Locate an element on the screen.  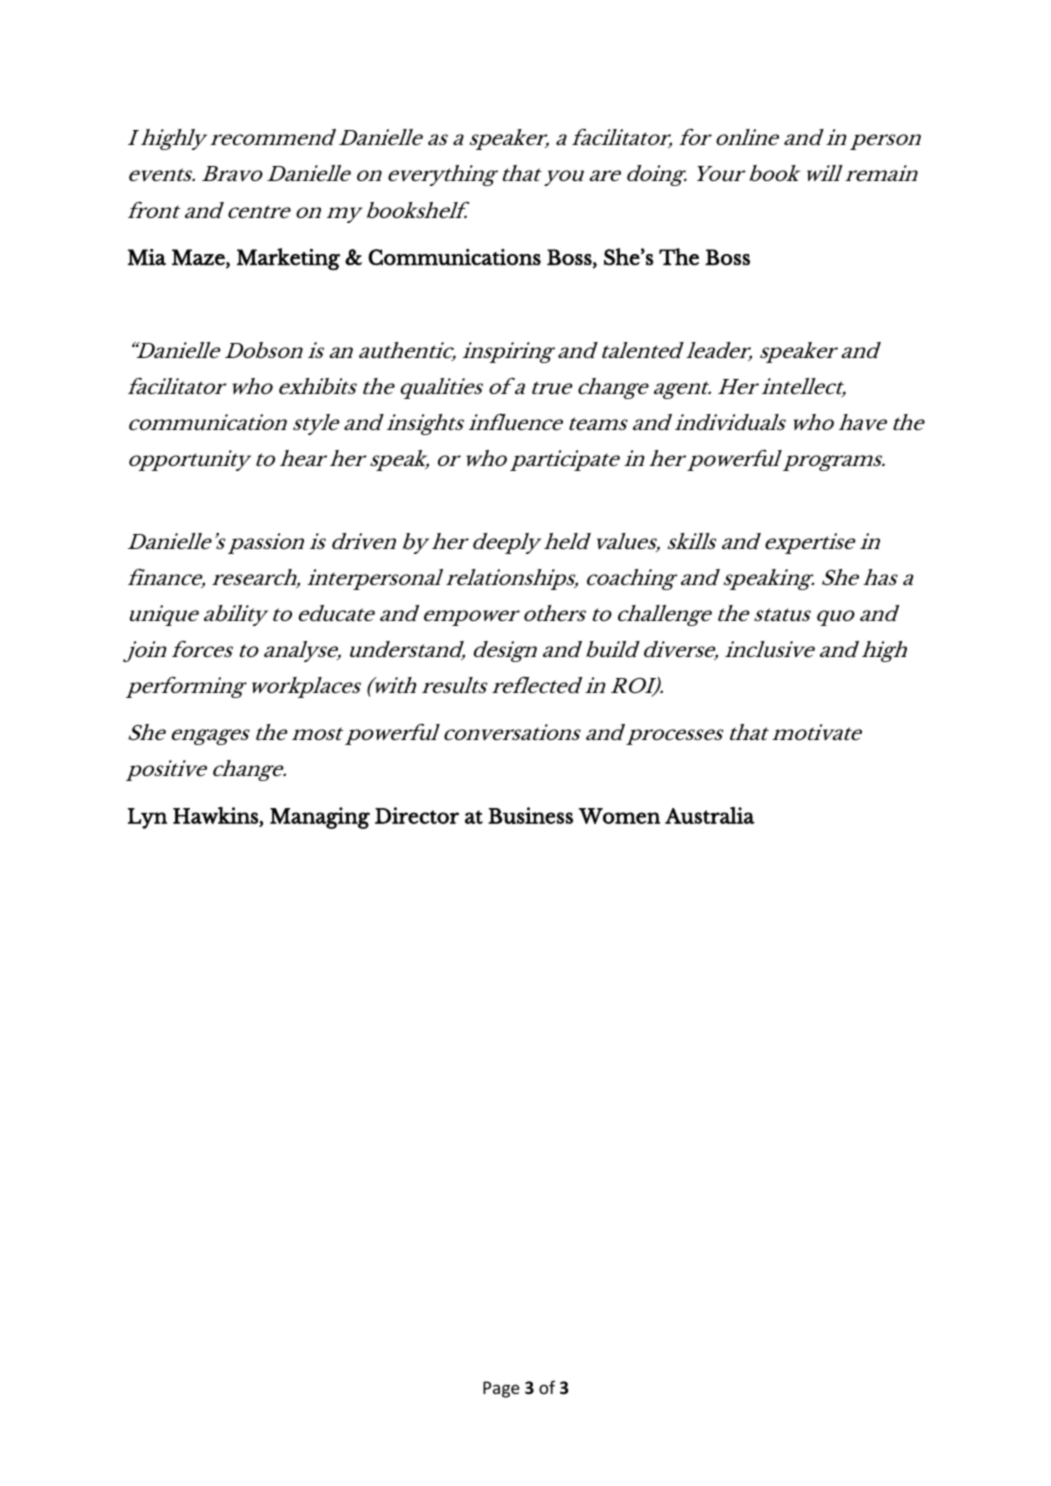
Australia is located at coordinates (710, 815).
